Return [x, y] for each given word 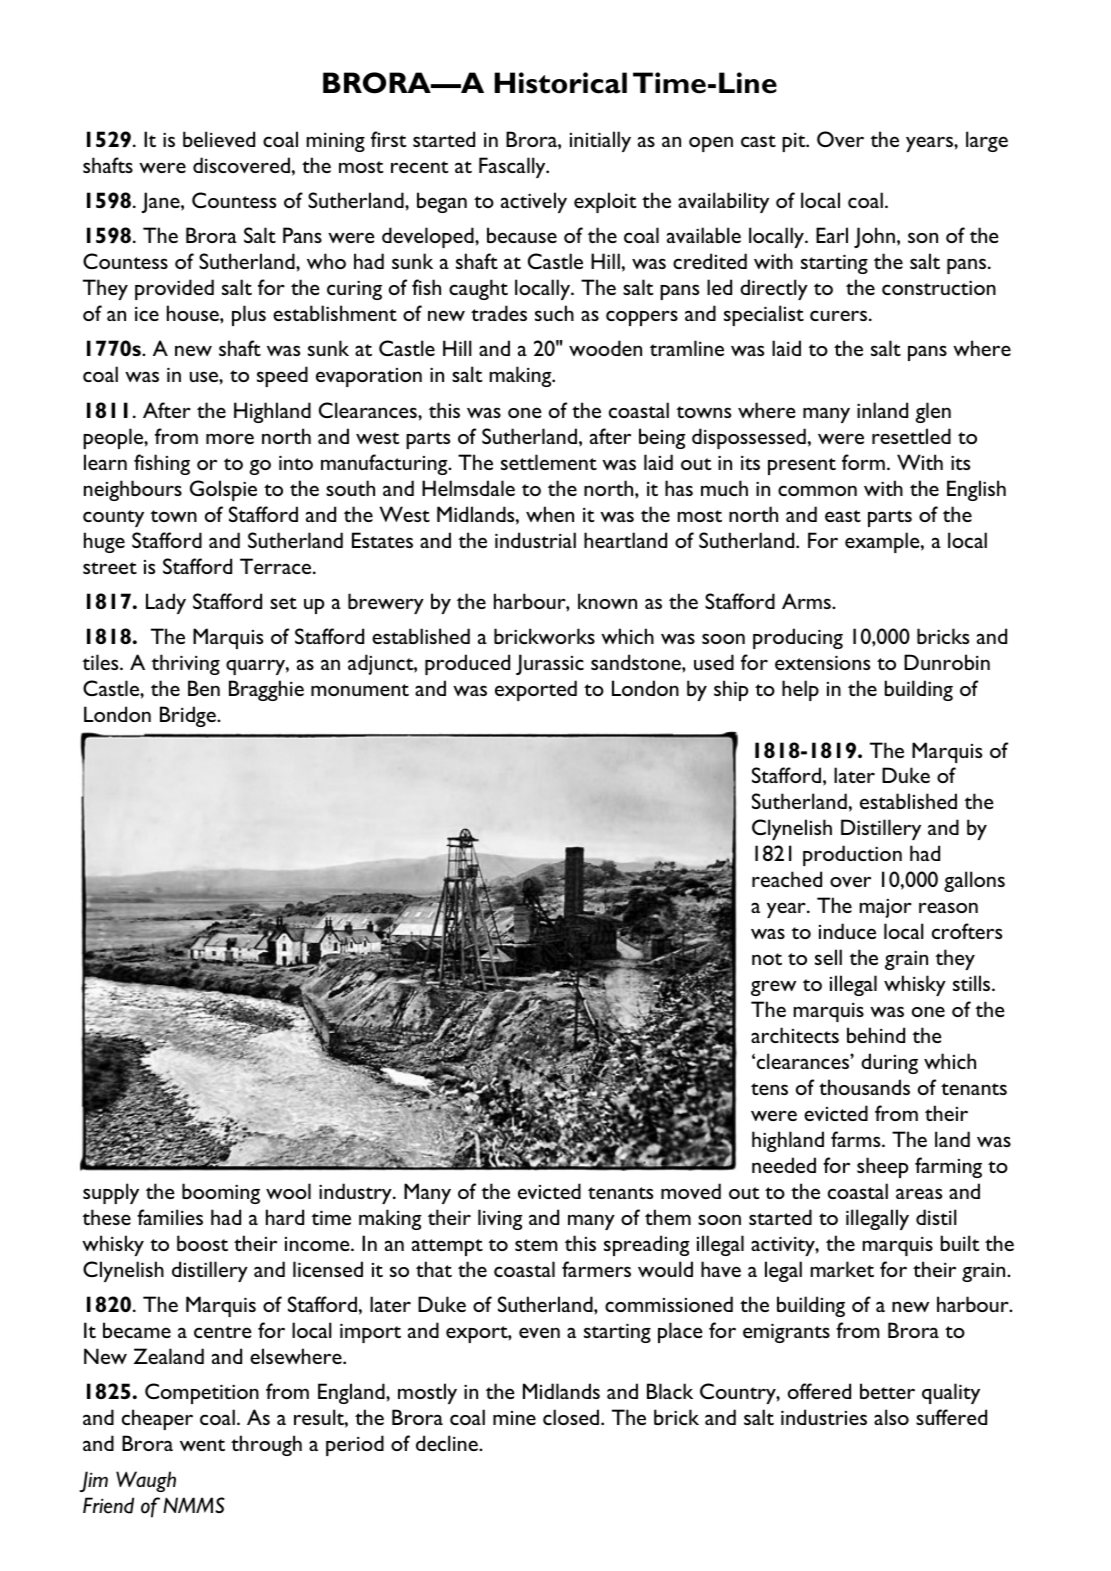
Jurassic [550, 664]
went [202, 1445]
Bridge [189, 716]
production [852, 855]
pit [795, 142]
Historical [560, 83]
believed [219, 139]
